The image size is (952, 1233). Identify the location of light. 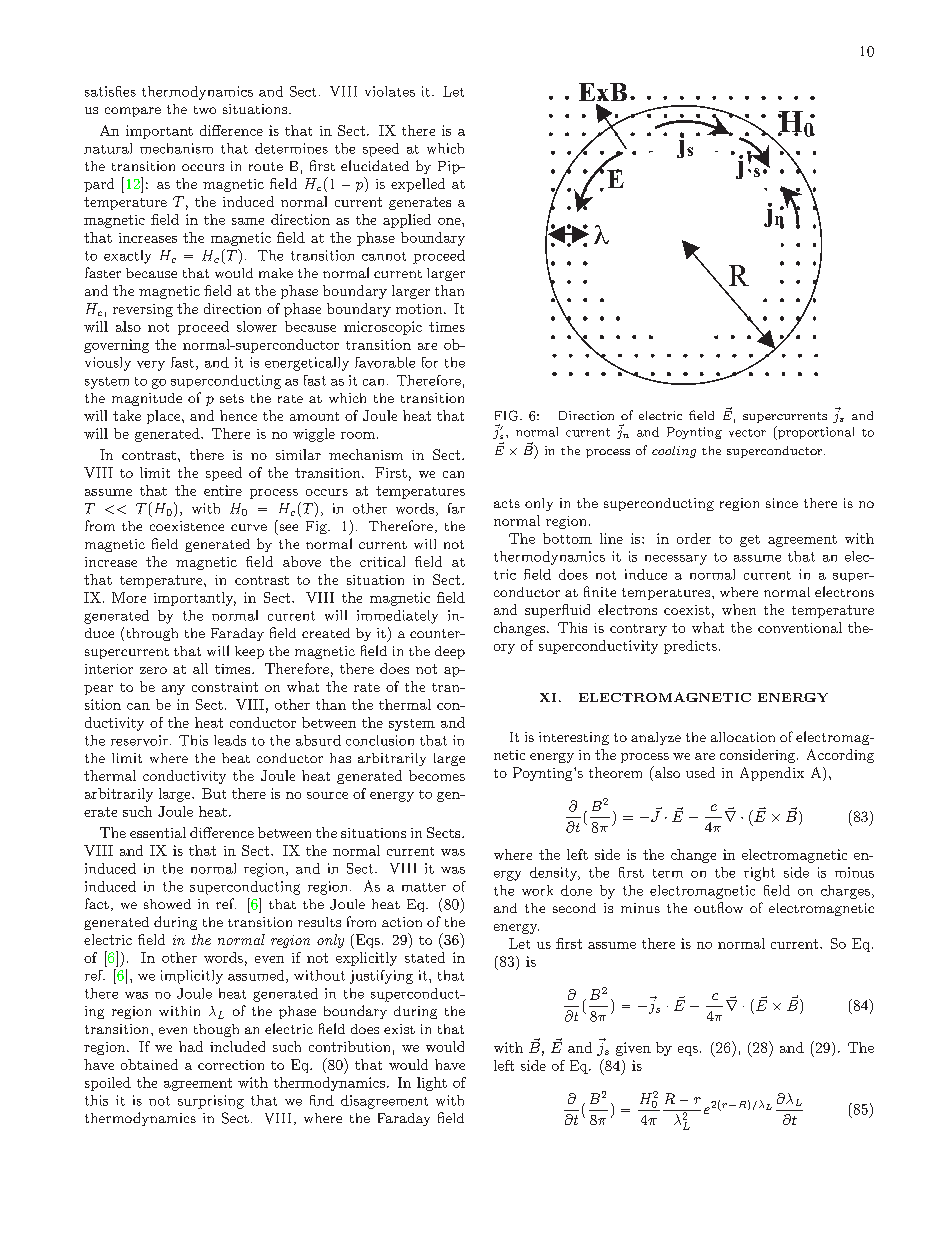
(432, 1084).
